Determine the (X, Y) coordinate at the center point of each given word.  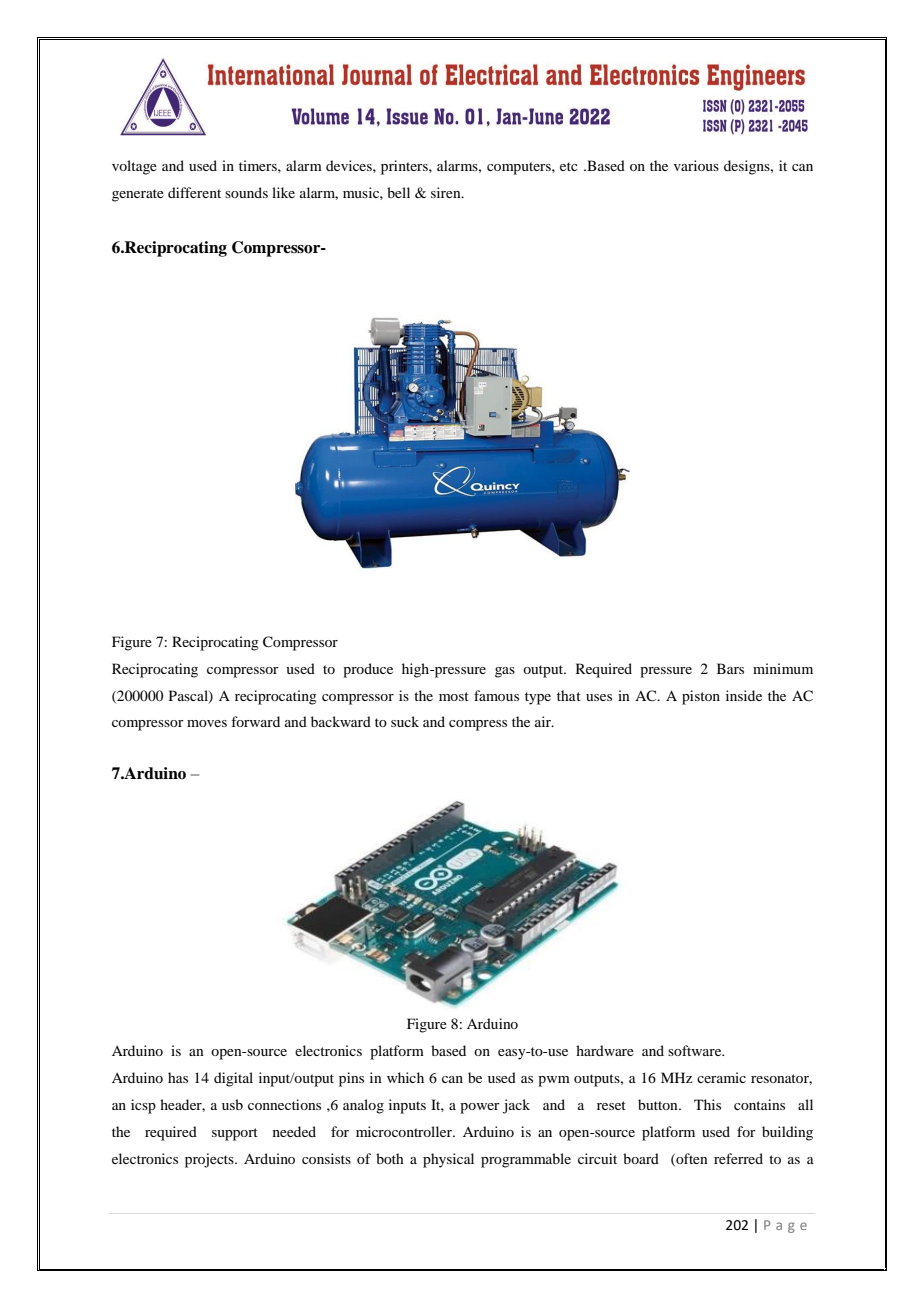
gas (505, 672)
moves (207, 723)
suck (405, 721)
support (235, 1134)
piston (701, 697)
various (696, 165)
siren (447, 192)
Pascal (189, 696)
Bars (730, 668)
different (194, 192)
